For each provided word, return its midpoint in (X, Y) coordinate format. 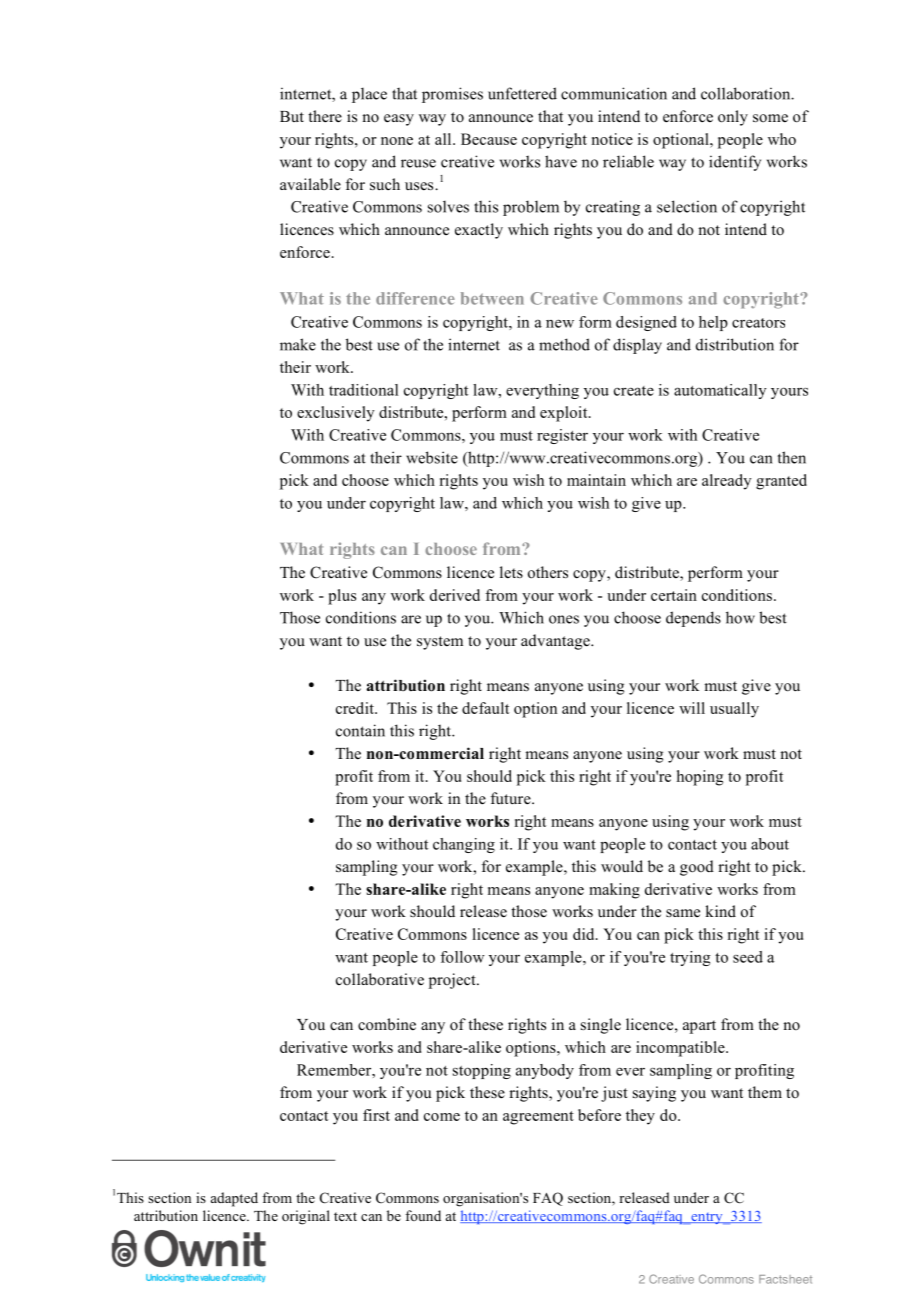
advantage (556, 642)
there (325, 116)
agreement (538, 1118)
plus (342, 597)
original (306, 1217)
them (765, 1092)
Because (489, 139)
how (740, 617)
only (733, 118)
